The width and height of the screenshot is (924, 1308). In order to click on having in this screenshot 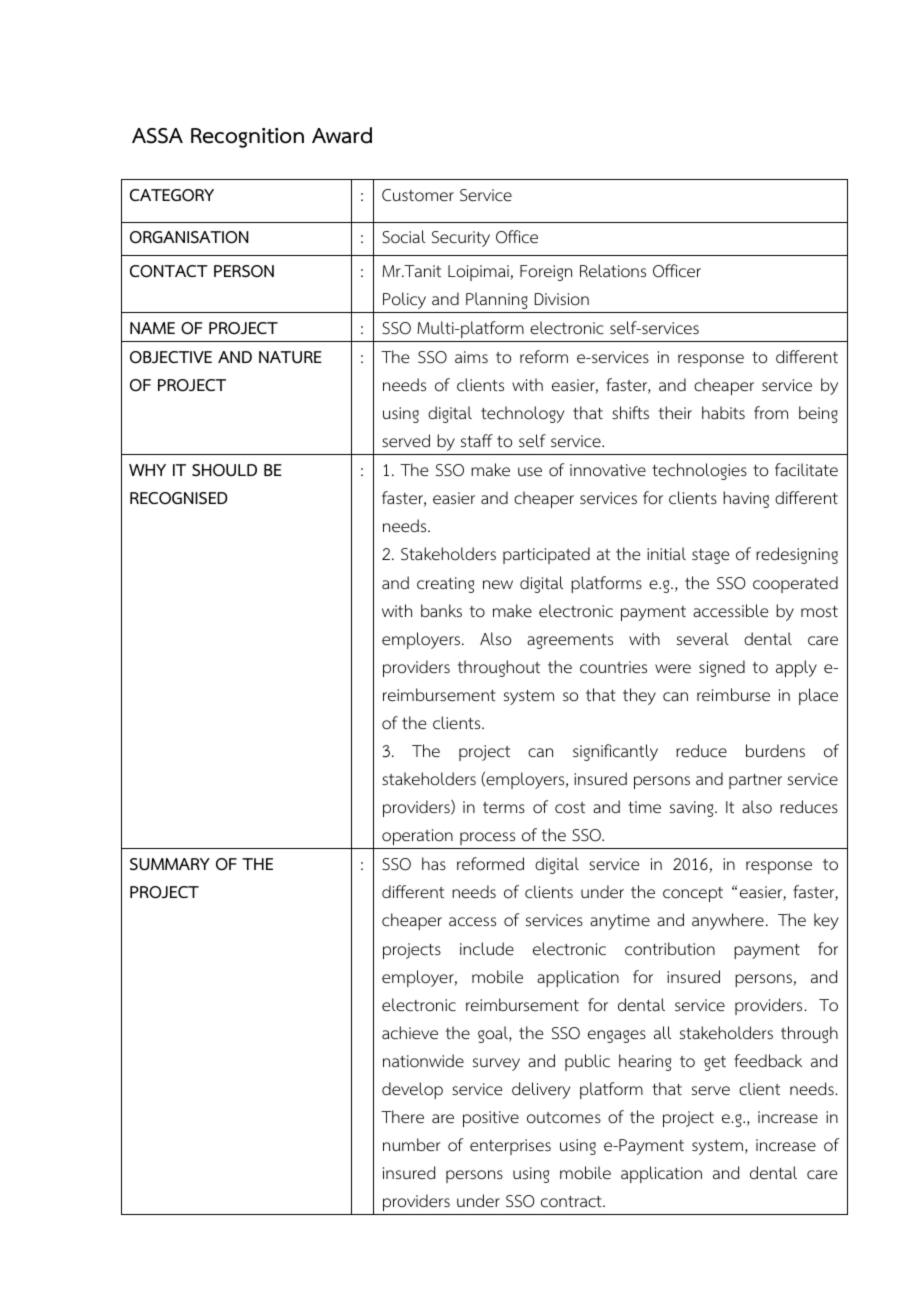, I will do `click(746, 499)`.
